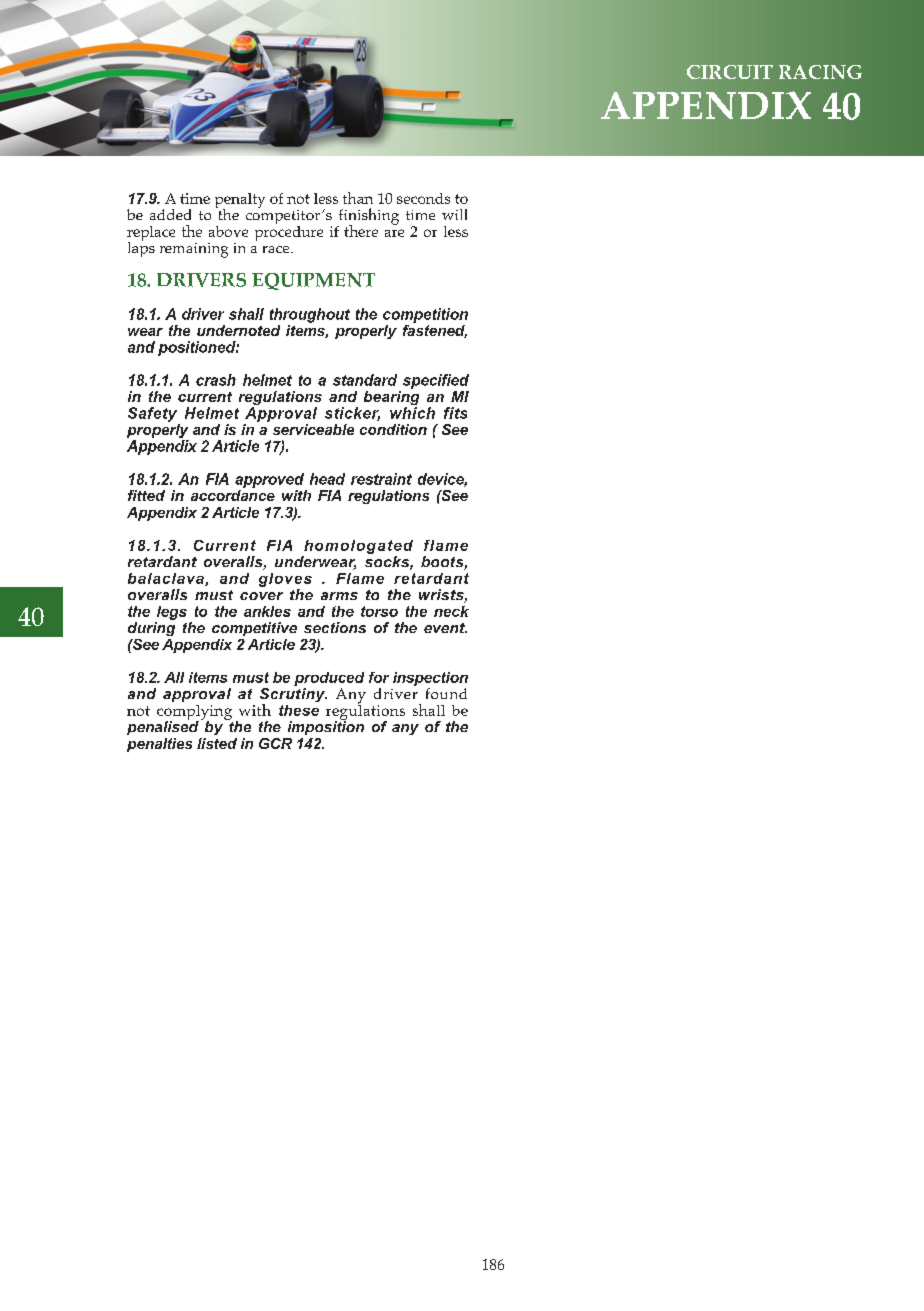 The width and height of the page is (924, 1311). I want to click on seconds, so click(423, 198).
